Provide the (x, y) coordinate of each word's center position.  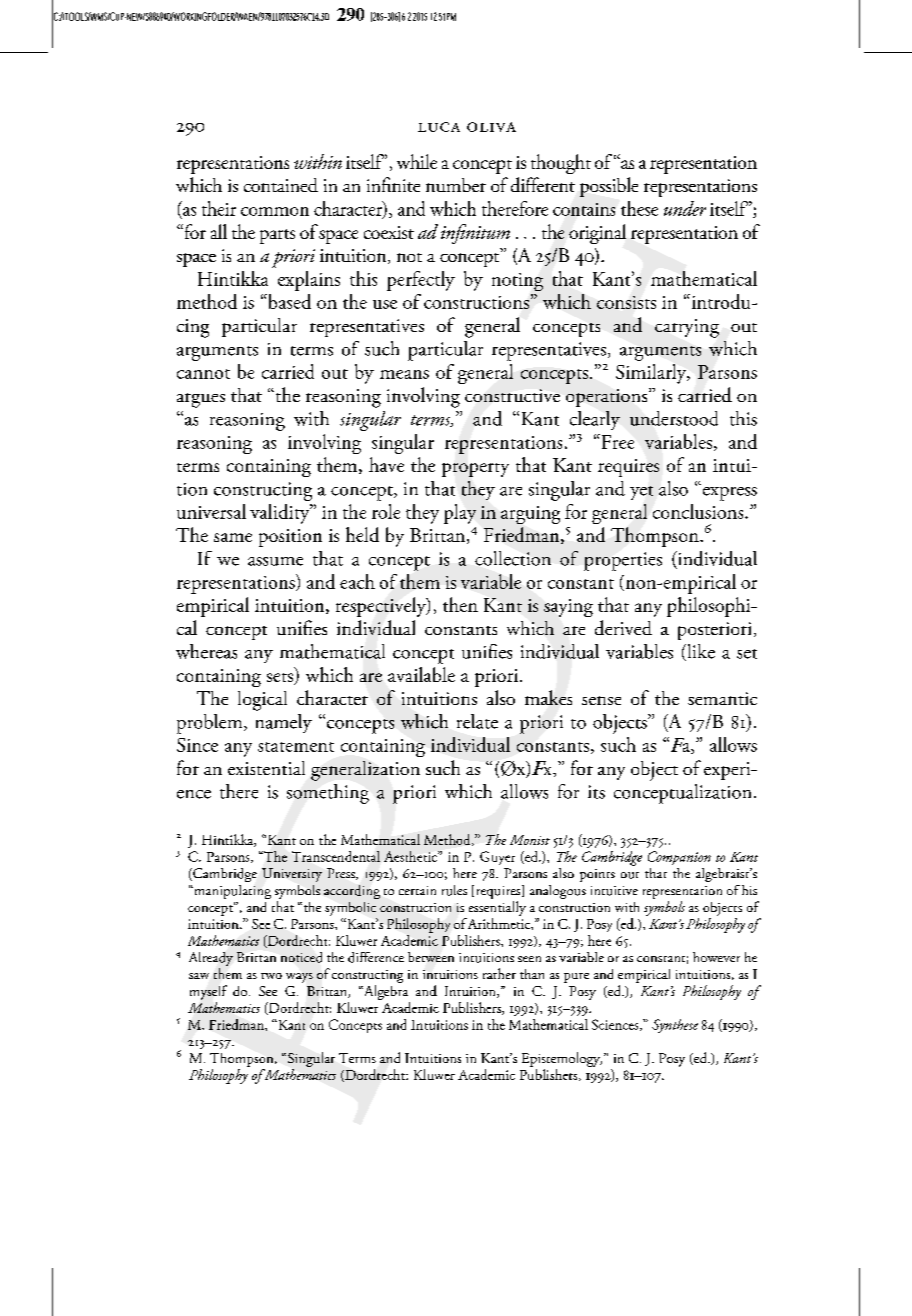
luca (439, 127)
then (460, 604)
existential (266, 768)
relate (477, 721)
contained (281, 185)
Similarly (652, 374)
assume (275, 561)
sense (601, 700)
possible (609, 187)
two (271, 976)
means (404, 374)
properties (623, 561)
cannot (203, 374)
